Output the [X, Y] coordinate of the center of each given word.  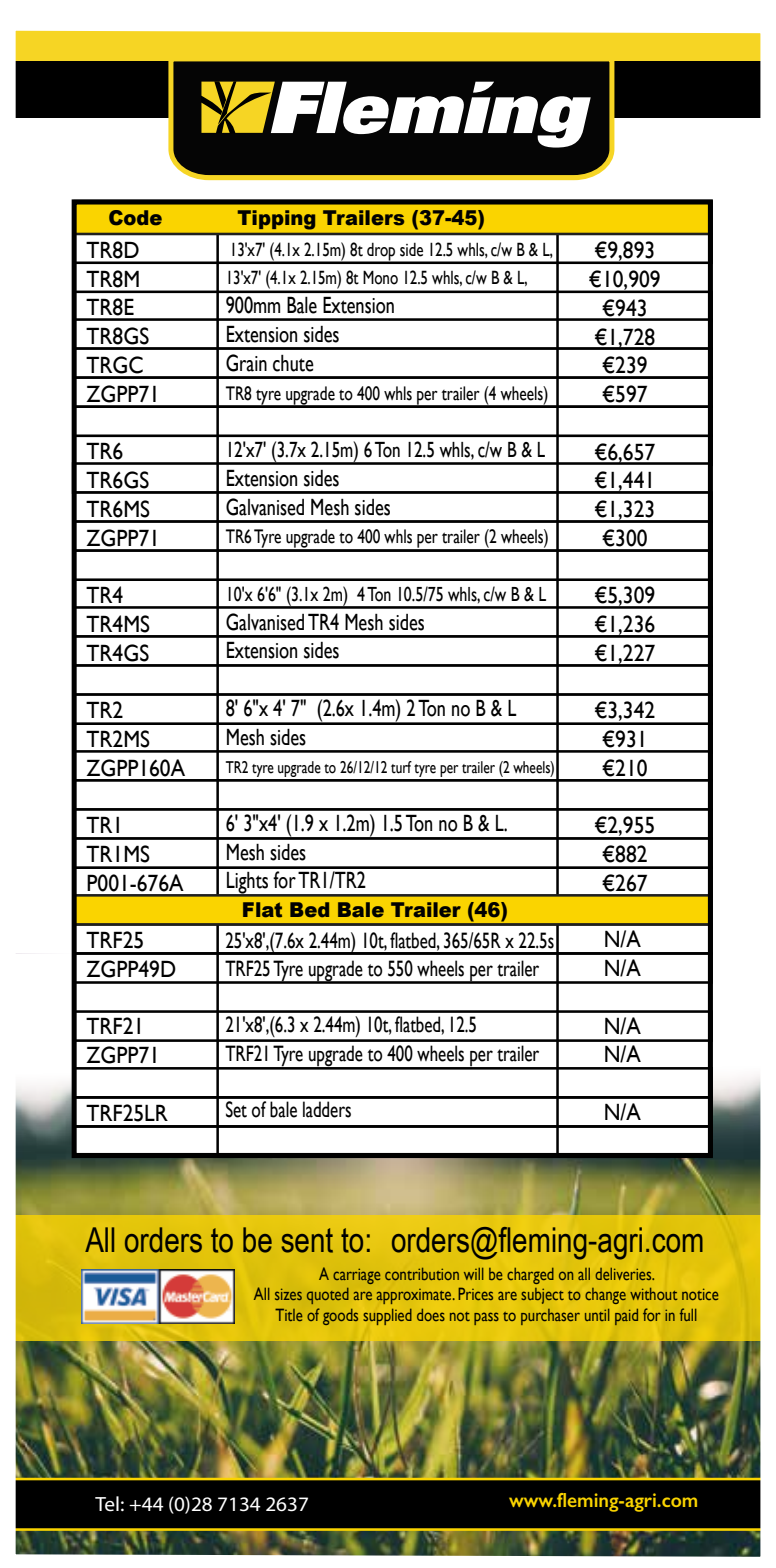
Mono [380, 277]
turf [401, 767]
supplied [387, 1317]
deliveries [624, 1274]
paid [626, 1317]
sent [307, 1240]
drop [381, 253]
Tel [107, 1504]
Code [135, 218]
